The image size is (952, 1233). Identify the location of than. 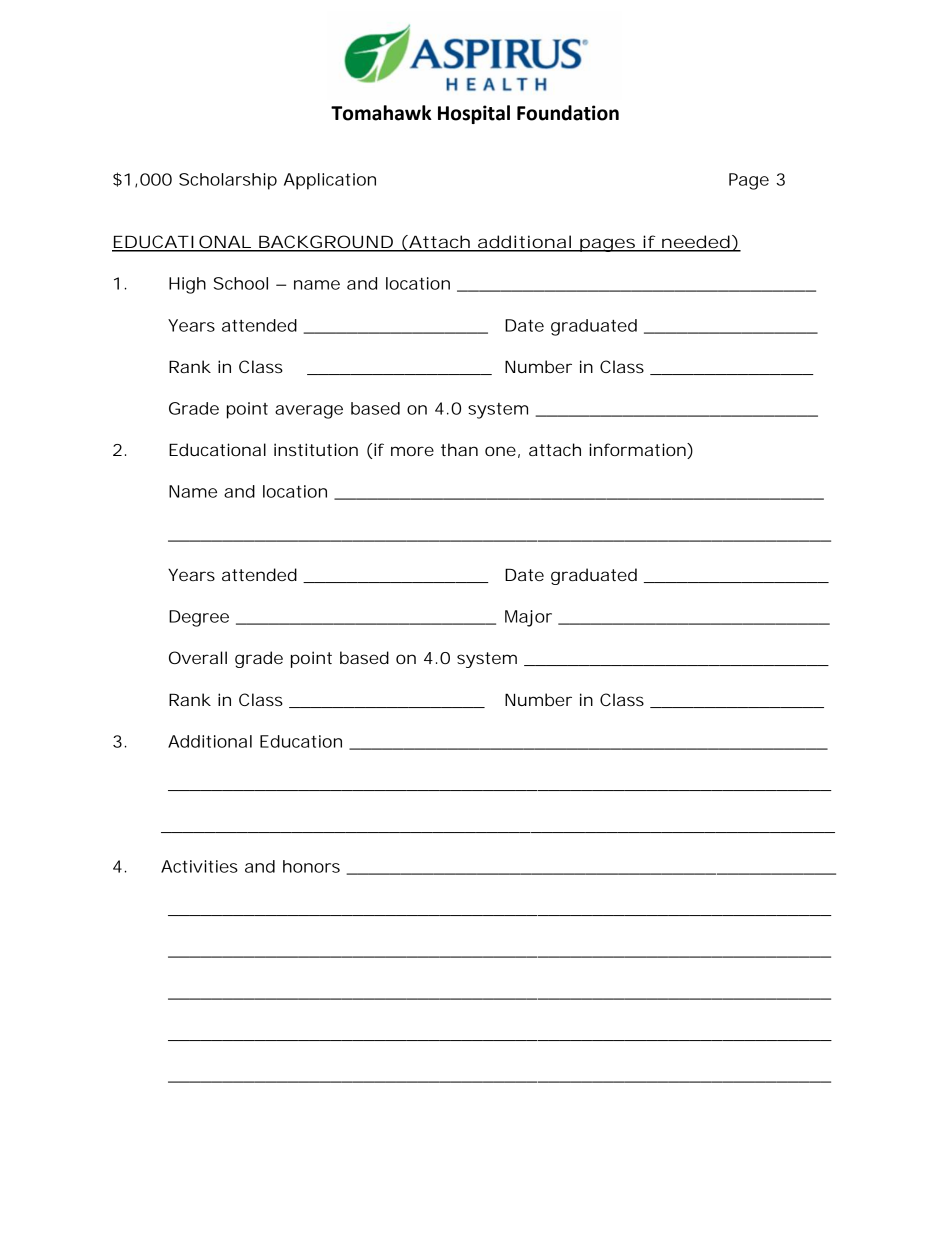
(459, 449).
